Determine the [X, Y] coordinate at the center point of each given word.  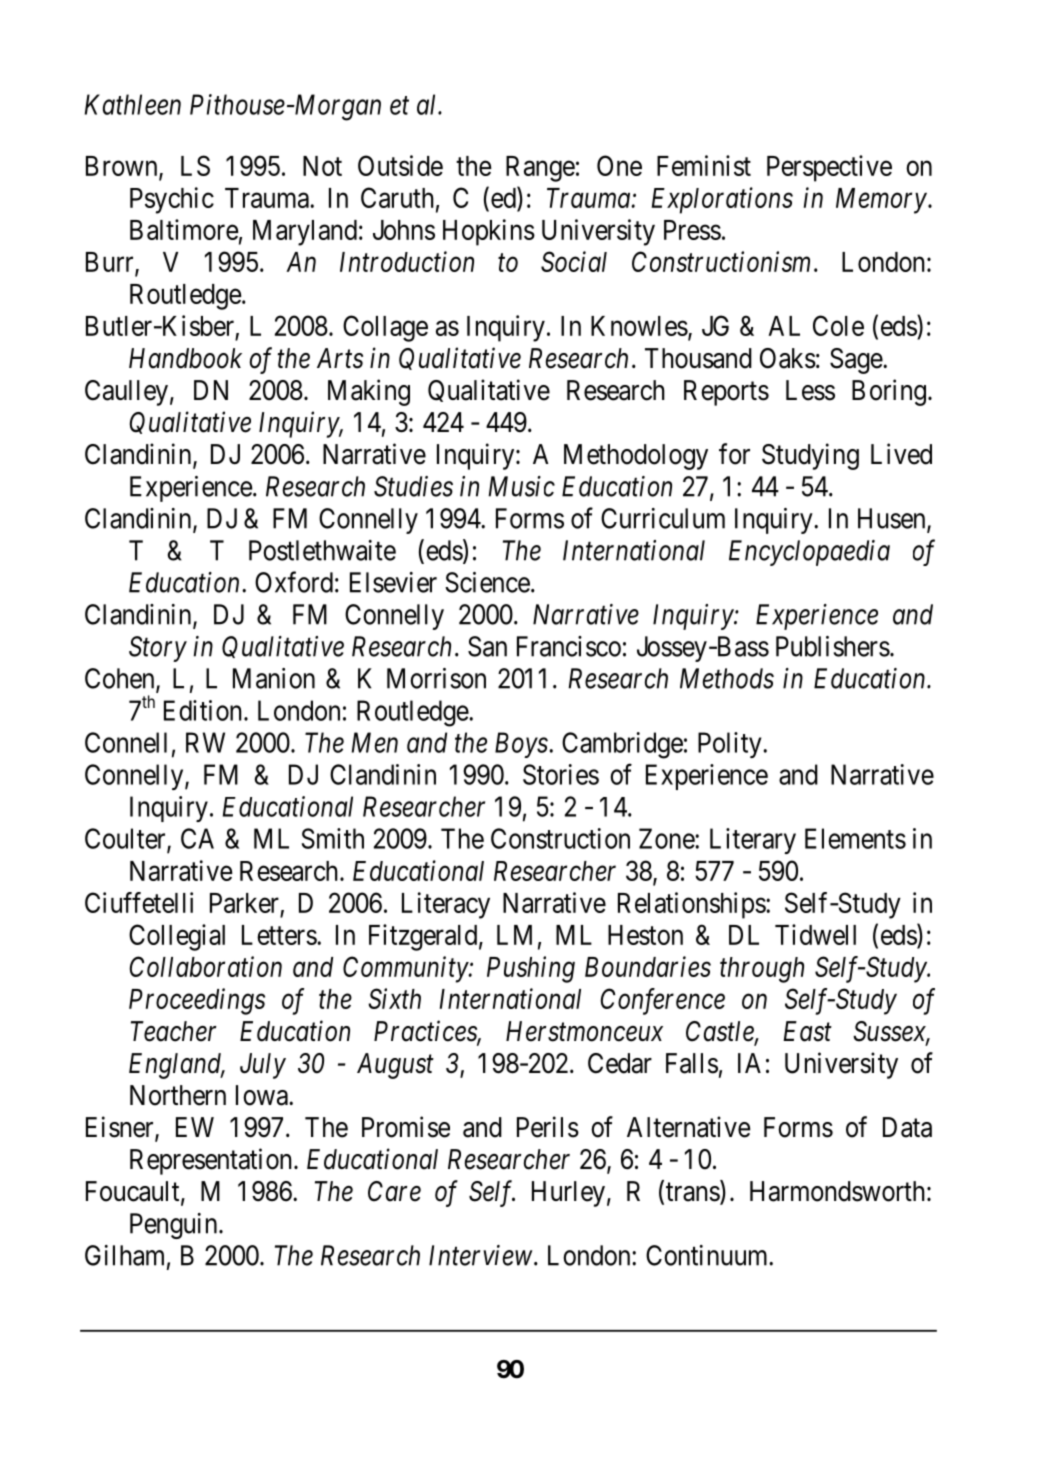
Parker [244, 903]
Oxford [294, 582]
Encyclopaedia [809, 553]
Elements [855, 838]
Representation [212, 1161]
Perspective [829, 168]
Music [521, 486]
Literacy [446, 905]
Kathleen [133, 104]
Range [540, 169]
